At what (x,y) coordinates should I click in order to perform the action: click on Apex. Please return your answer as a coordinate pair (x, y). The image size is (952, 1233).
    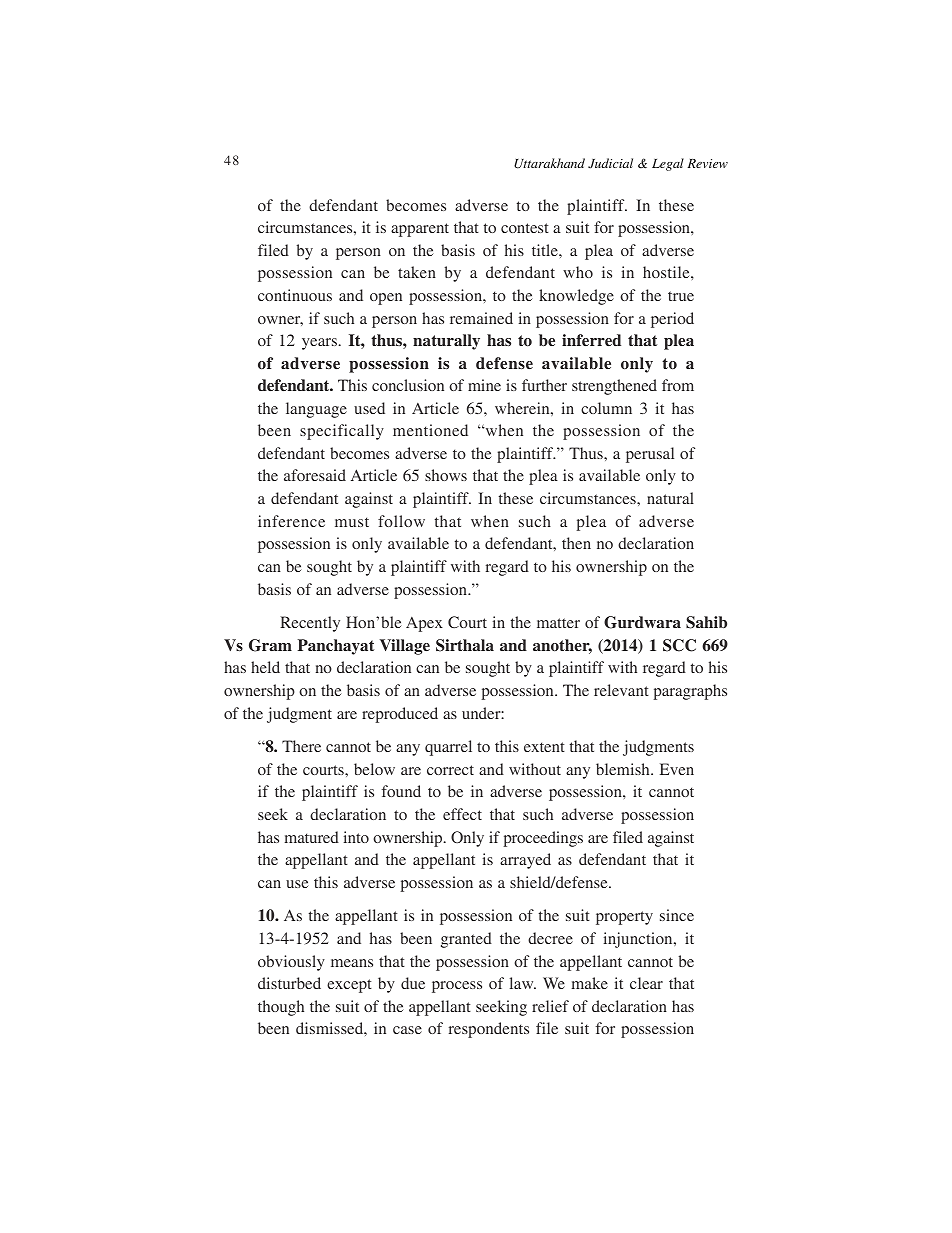
    Looking at the image, I should click on (424, 624).
